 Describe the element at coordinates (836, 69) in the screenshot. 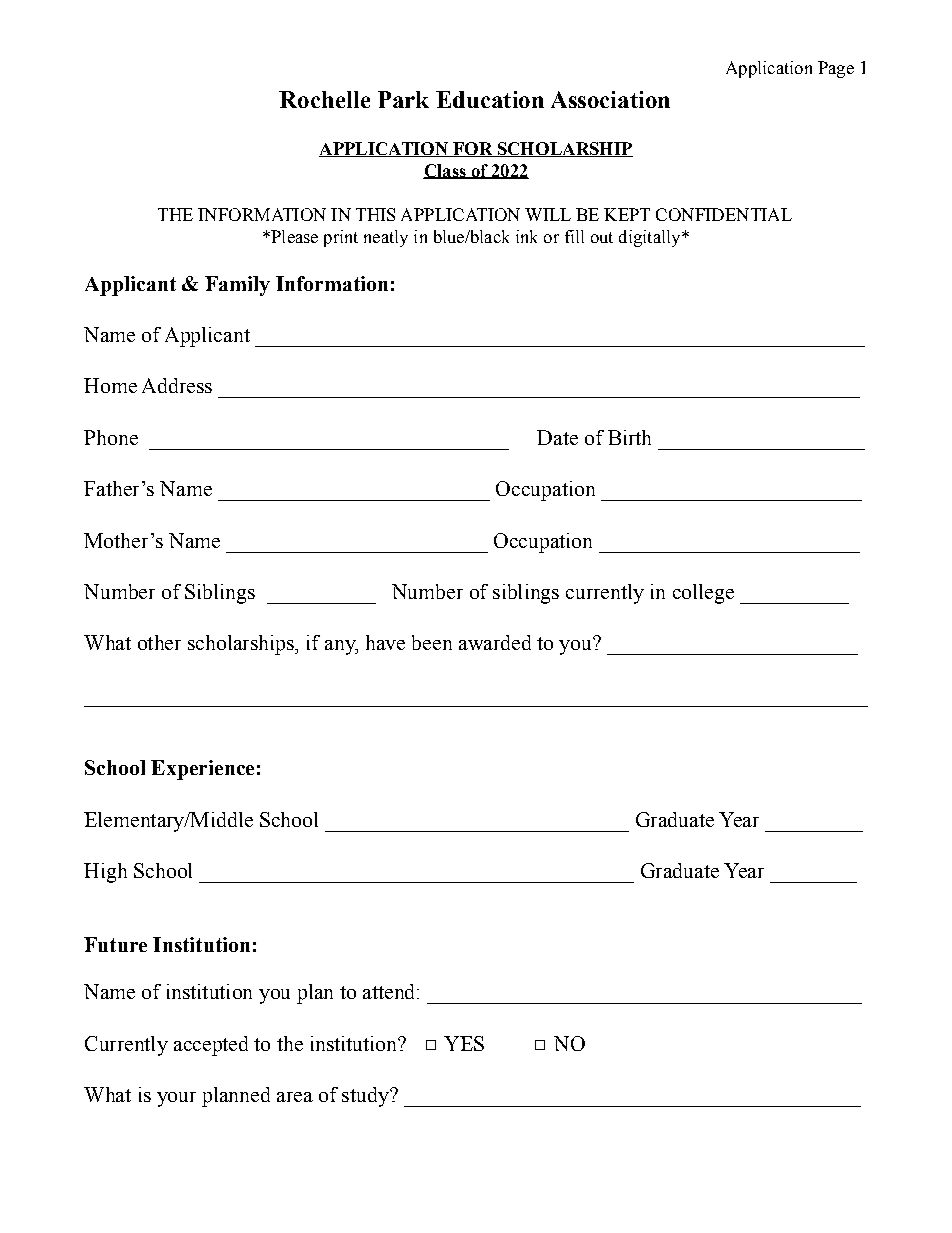

I see `Page` at that location.
